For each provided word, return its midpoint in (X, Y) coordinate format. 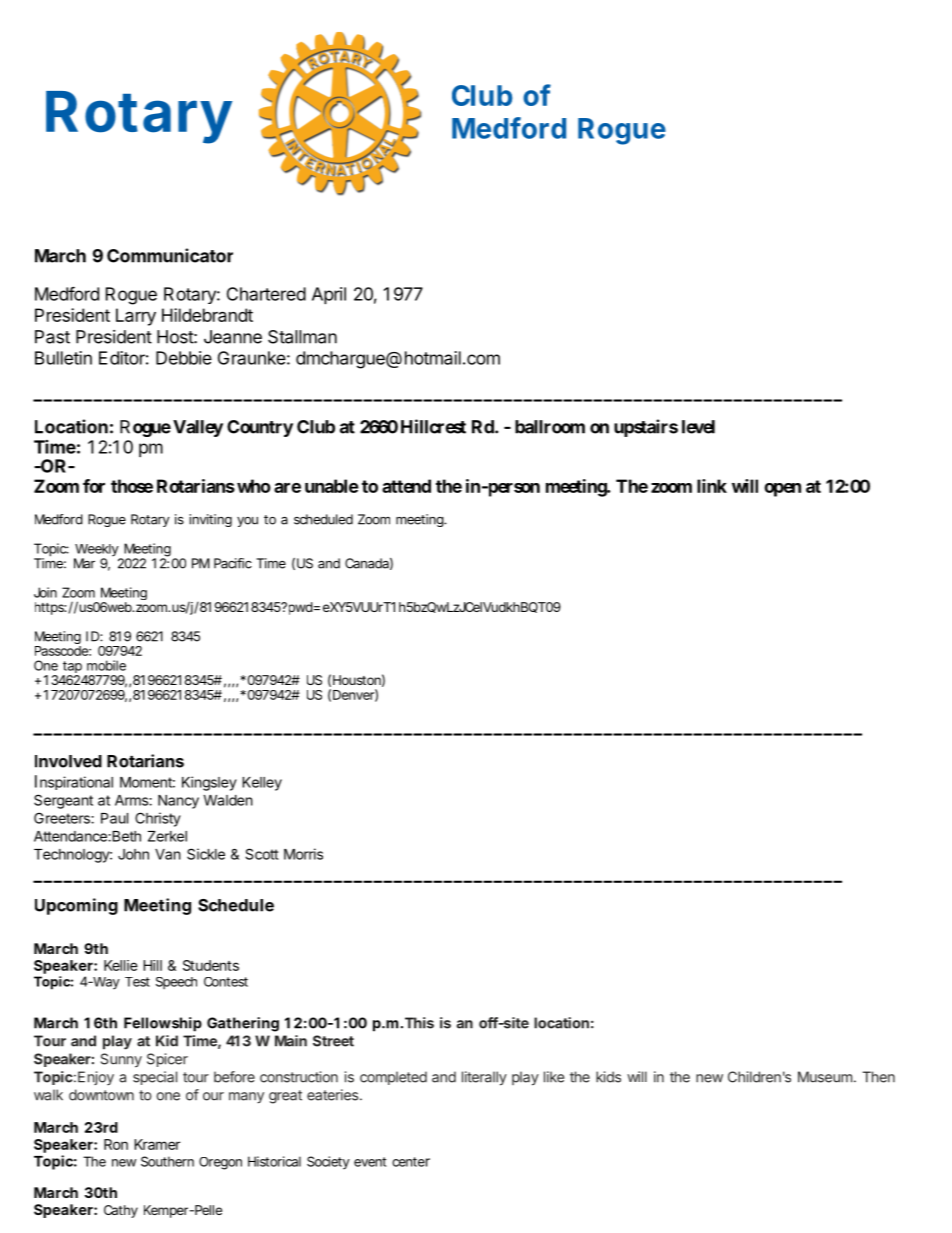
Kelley (262, 784)
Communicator (170, 255)
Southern (167, 1161)
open (782, 490)
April (329, 295)
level (698, 427)
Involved (68, 761)
